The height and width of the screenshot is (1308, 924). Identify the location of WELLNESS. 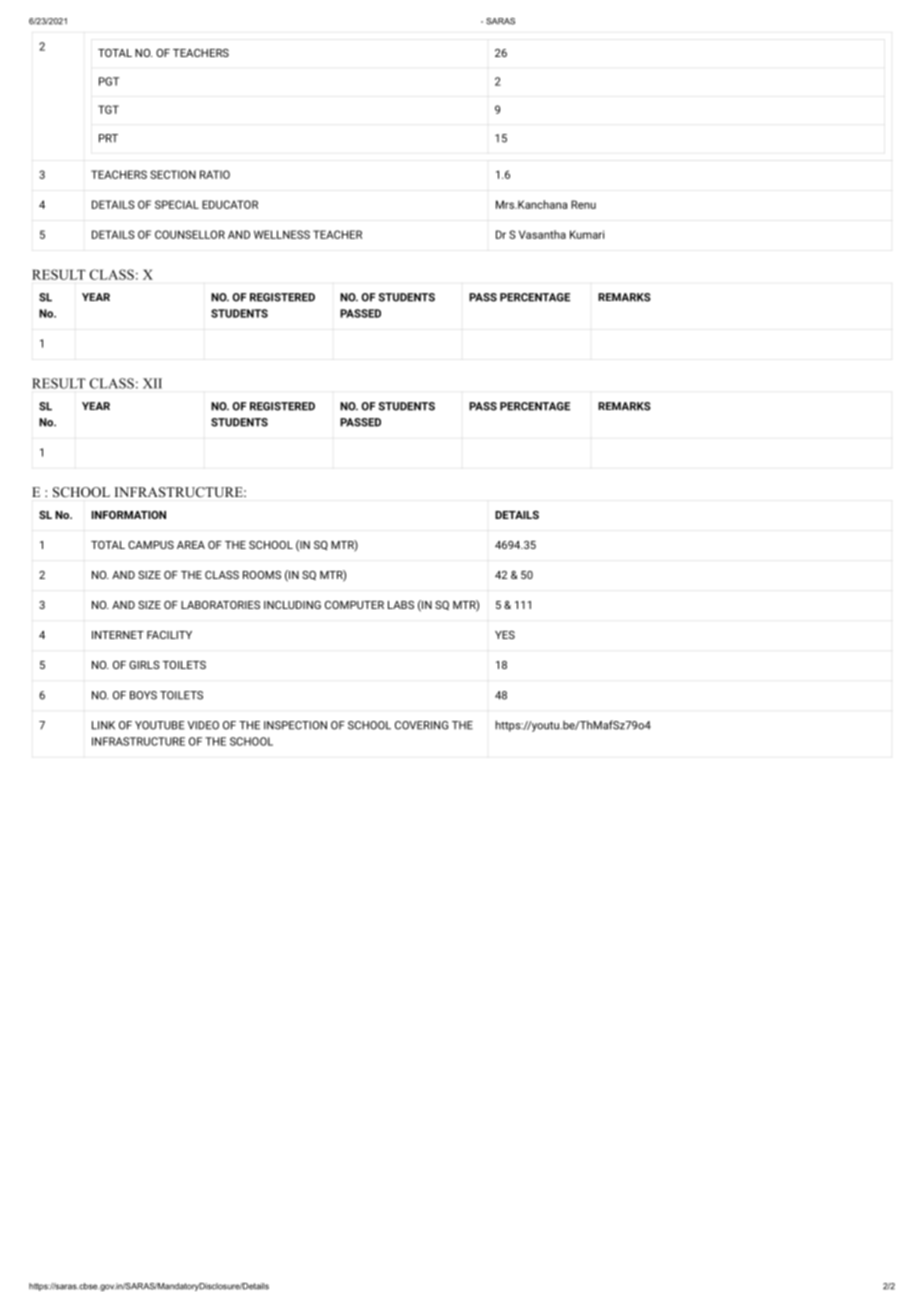
(282, 234).
